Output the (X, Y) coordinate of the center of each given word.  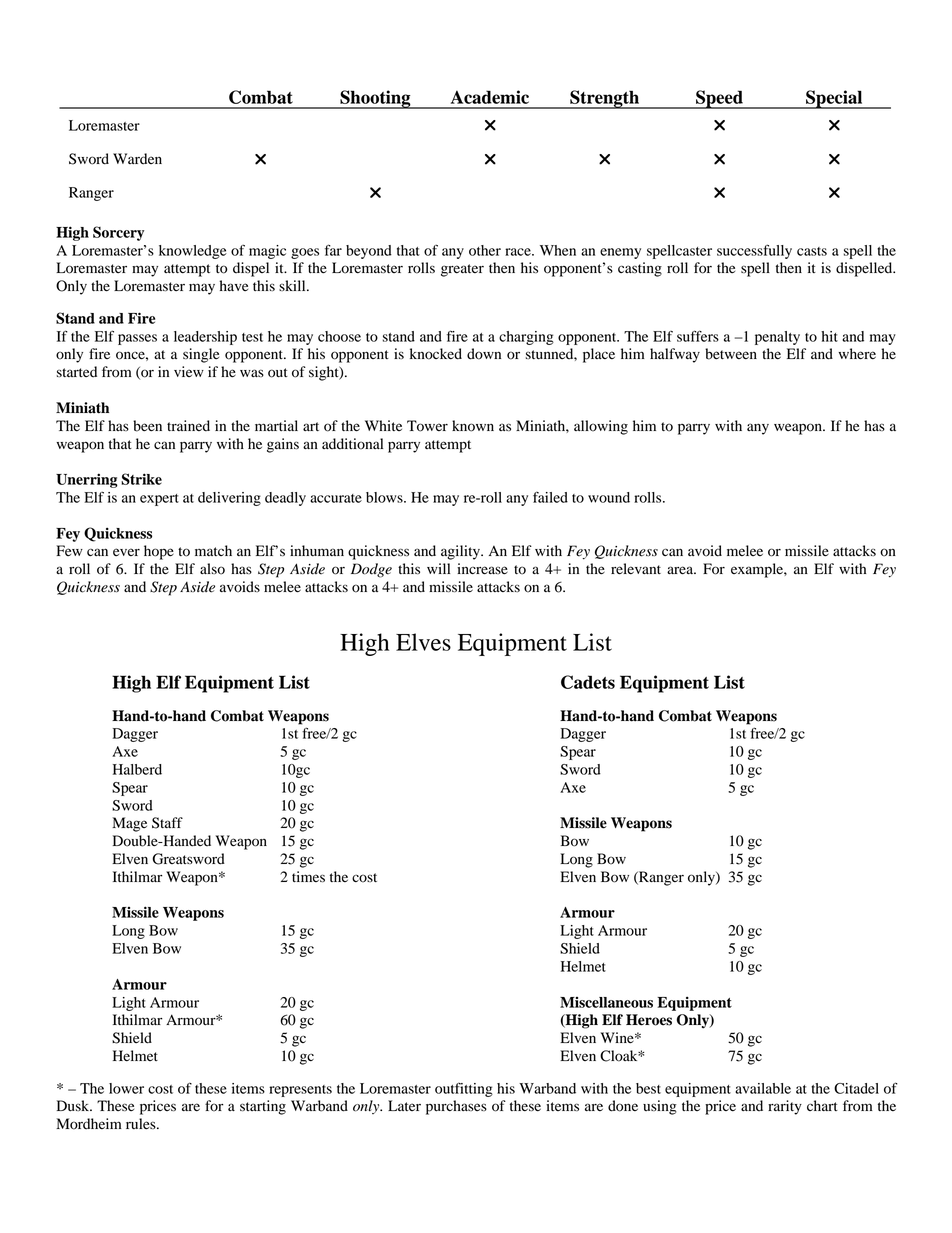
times (308, 876)
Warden (137, 159)
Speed (719, 99)
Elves (423, 642)
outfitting (464, 1090)
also (212, 569)
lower (126, 1088)
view (189, 371)
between (731, 354)
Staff (167, 823)
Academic (490, 97)
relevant (636, 569)
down (484, 354)
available (763, 1088)
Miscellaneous (606, 1002)
